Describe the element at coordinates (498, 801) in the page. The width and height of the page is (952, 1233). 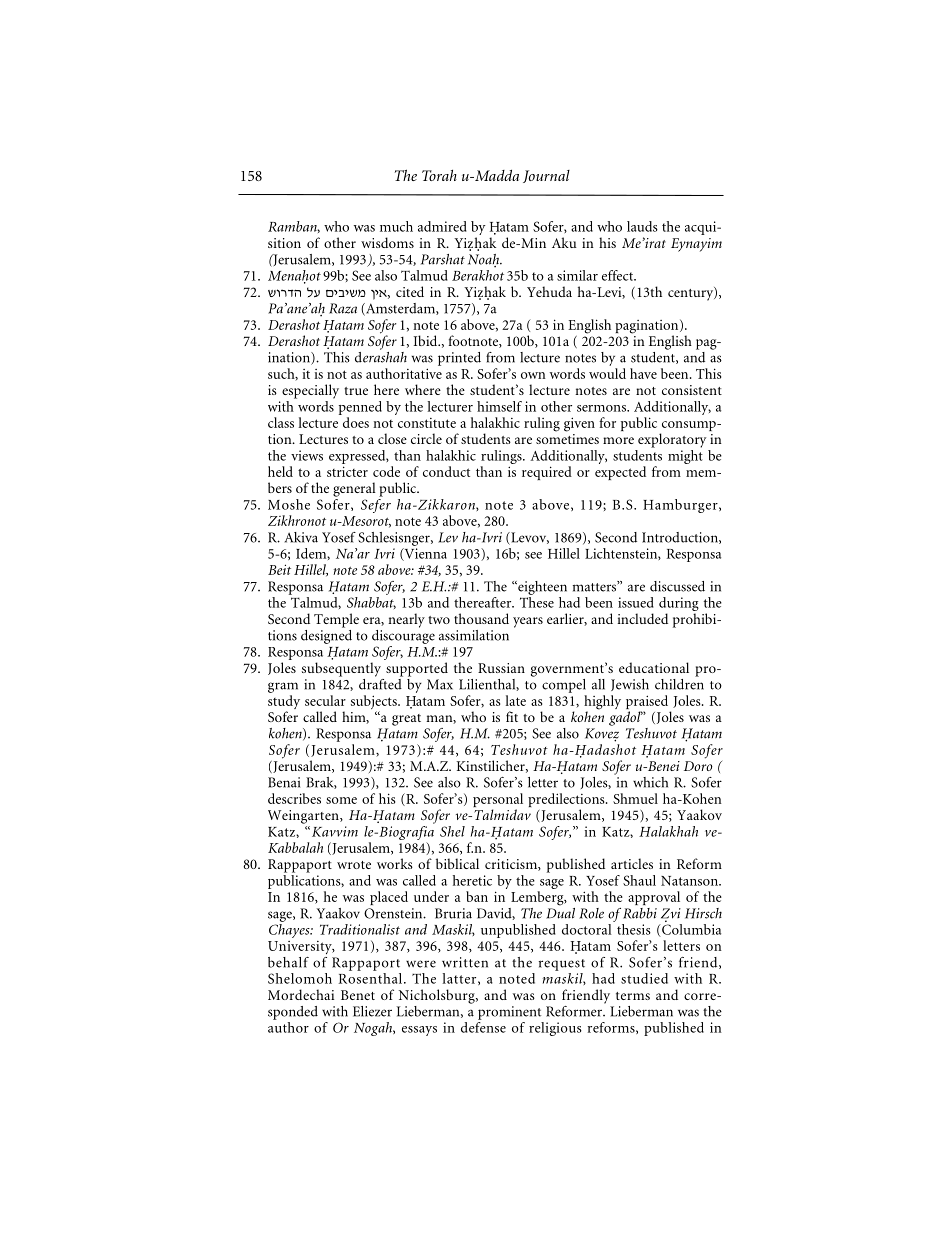
I see `personal` at that location.
